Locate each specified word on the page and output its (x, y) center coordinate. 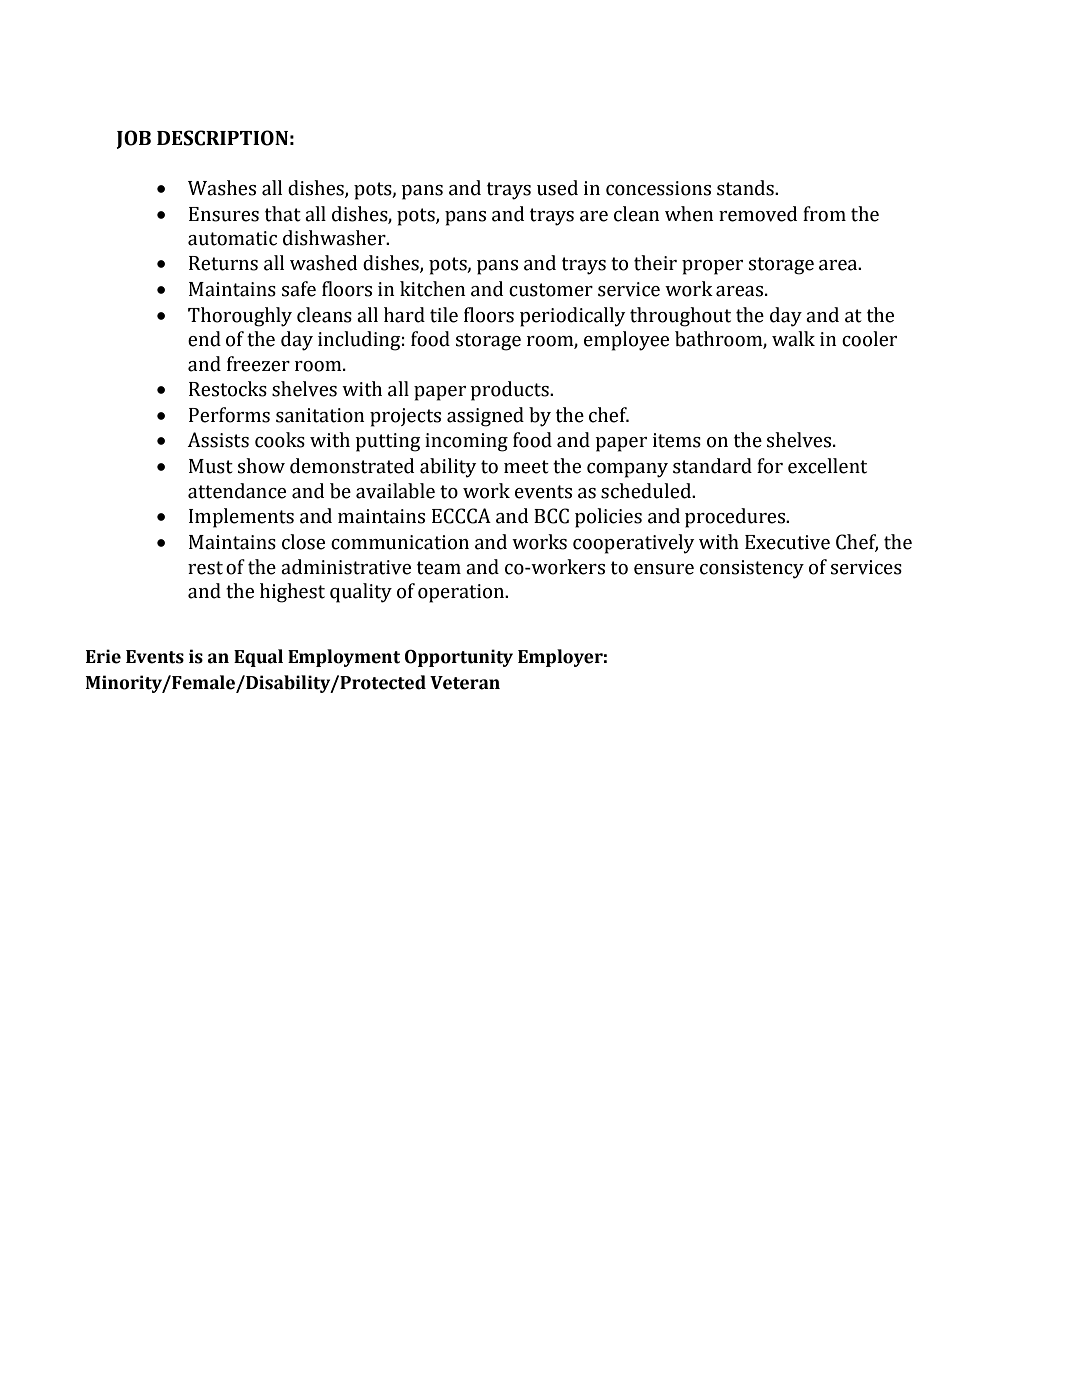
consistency (752, 569)
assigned (485, 417)
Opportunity (459, 658)
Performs (229, 415)
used (557, 188)
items (677, 440)
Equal (258, 658)
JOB (134, 139)
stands (746, 188)
